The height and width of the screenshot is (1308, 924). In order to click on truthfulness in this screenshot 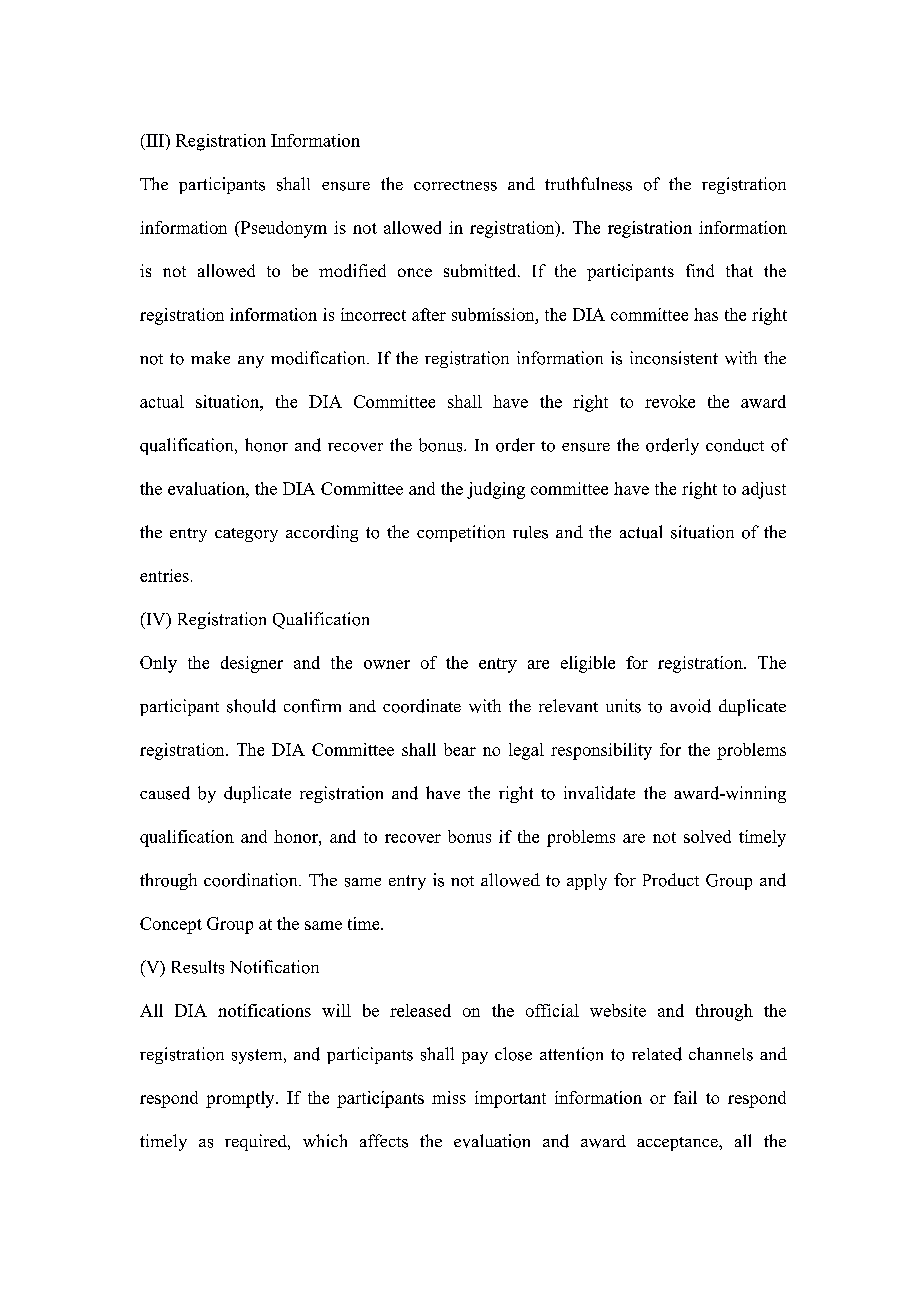, I will do `click(588, 184)`.
